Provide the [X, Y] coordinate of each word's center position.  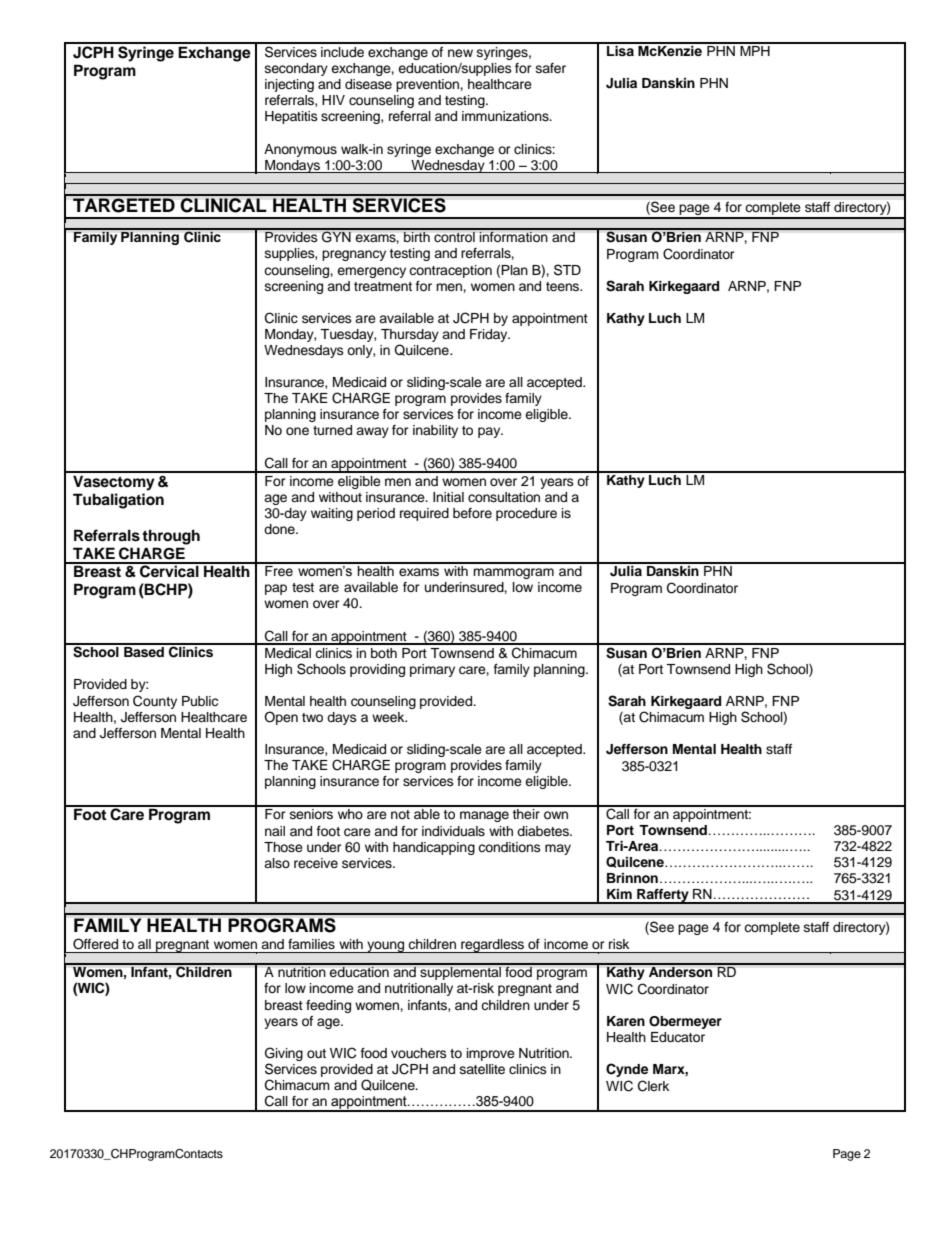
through [171, 537]
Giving [284, 1054]
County [155, 702]
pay [490, 432]
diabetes [544, 831]
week [389, 717]
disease [368, 84]
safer [551, 68]
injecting [289, 85]
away [372, 432]
